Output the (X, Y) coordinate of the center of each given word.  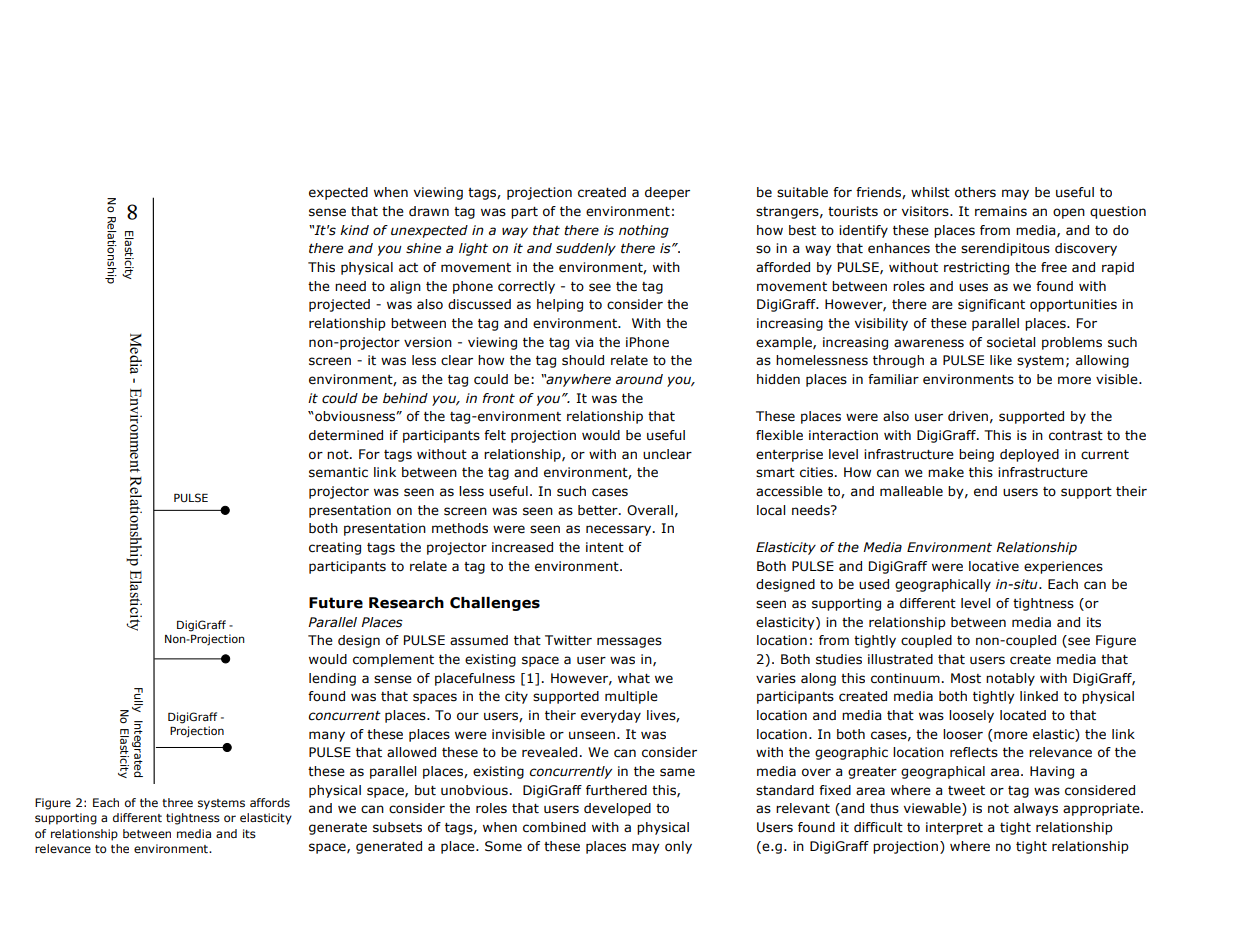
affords (270, 802)
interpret (954, 828)
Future (336, 603)
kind (354, 230)
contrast (1076, 436)
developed (617, 809)
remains (1001, 211)
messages (629, 642)
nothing (644, 231)
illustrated (900, 659)
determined (346, 435)
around (639, 379)
